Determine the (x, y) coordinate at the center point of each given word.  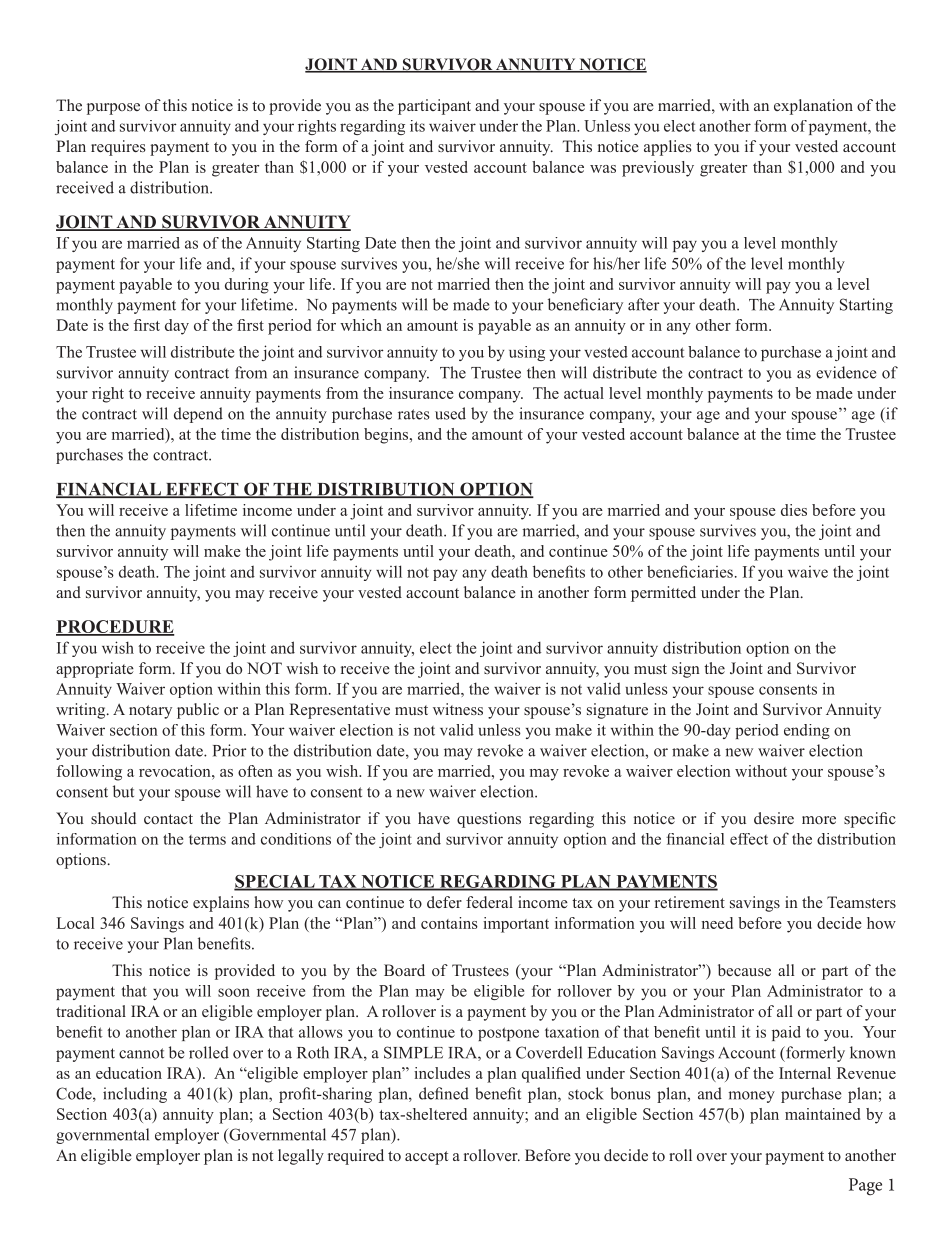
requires (118, 148)
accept (426, 1158)
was (603, 169)
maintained (822, 1114)
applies (668, 148)
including (135, 1095)
